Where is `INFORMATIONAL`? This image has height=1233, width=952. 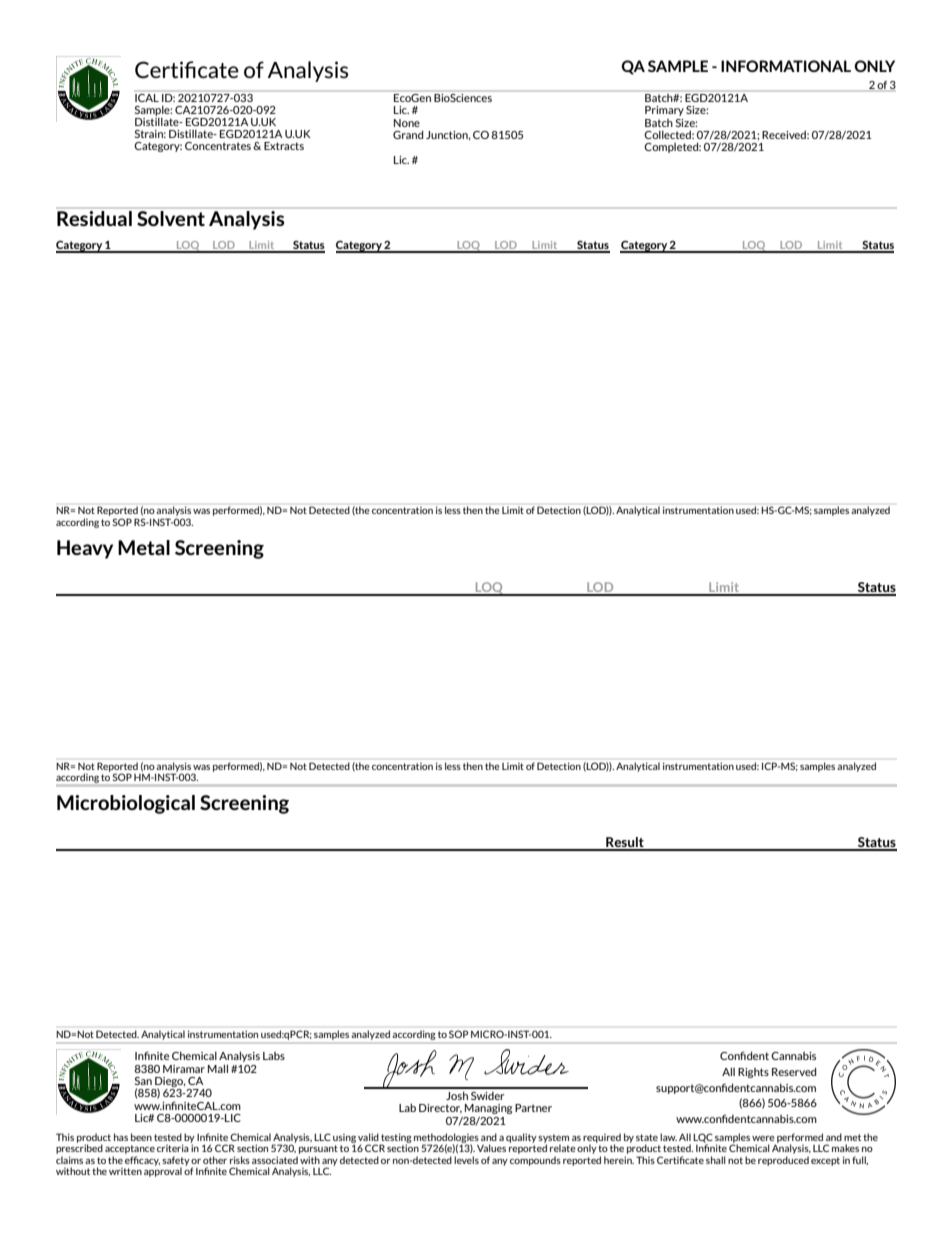
INFORMATIONAL is located at coordinates (786, 66).
